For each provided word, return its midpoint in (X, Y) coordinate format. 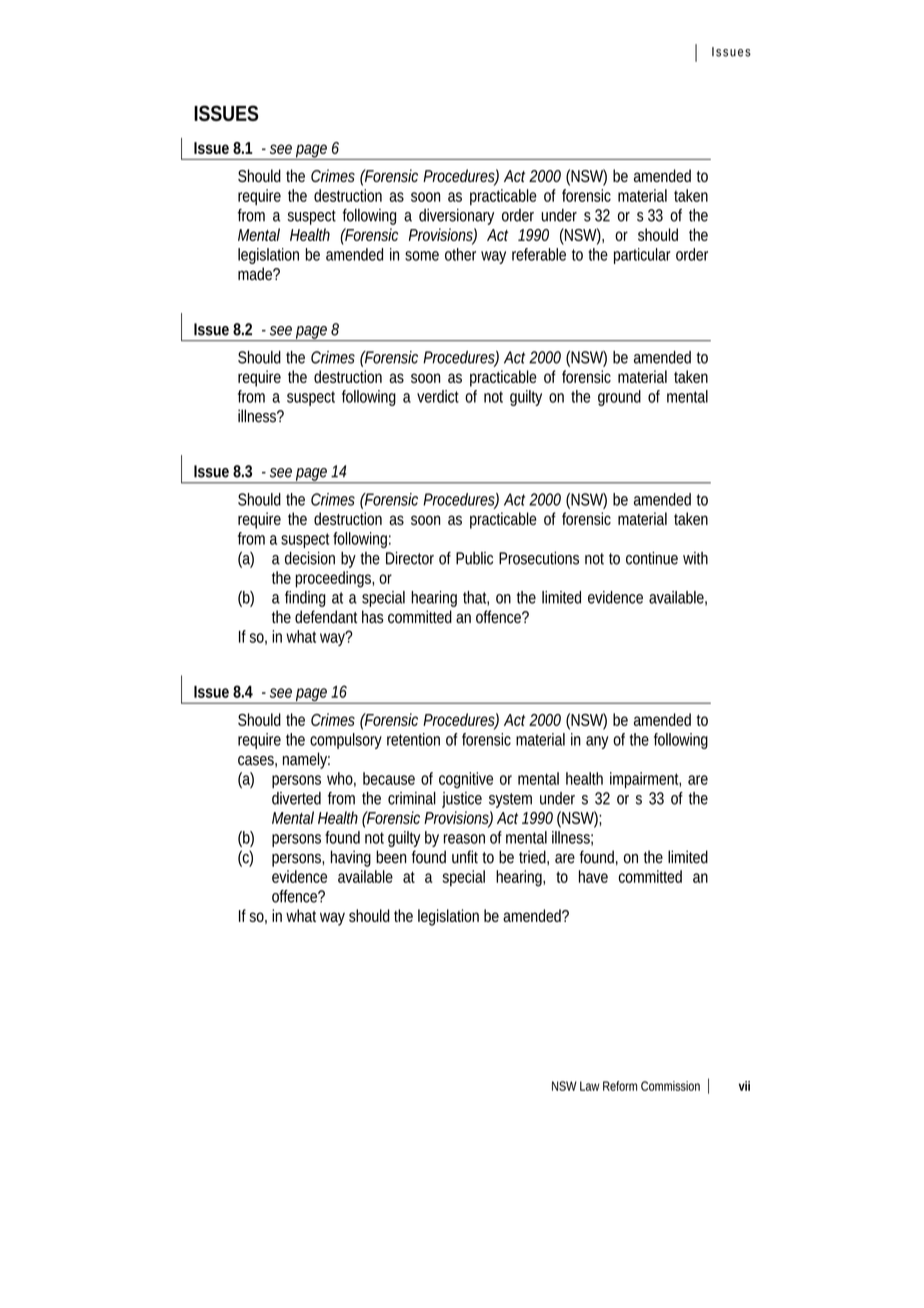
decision (310, 558)
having (351, 858)
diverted (296, 798)
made (256, 274)
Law (590, 1086)
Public (474, 558)
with (695, 558)
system (510, 800)
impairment (645, 780)
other (460, 254)
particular (642, 256)
